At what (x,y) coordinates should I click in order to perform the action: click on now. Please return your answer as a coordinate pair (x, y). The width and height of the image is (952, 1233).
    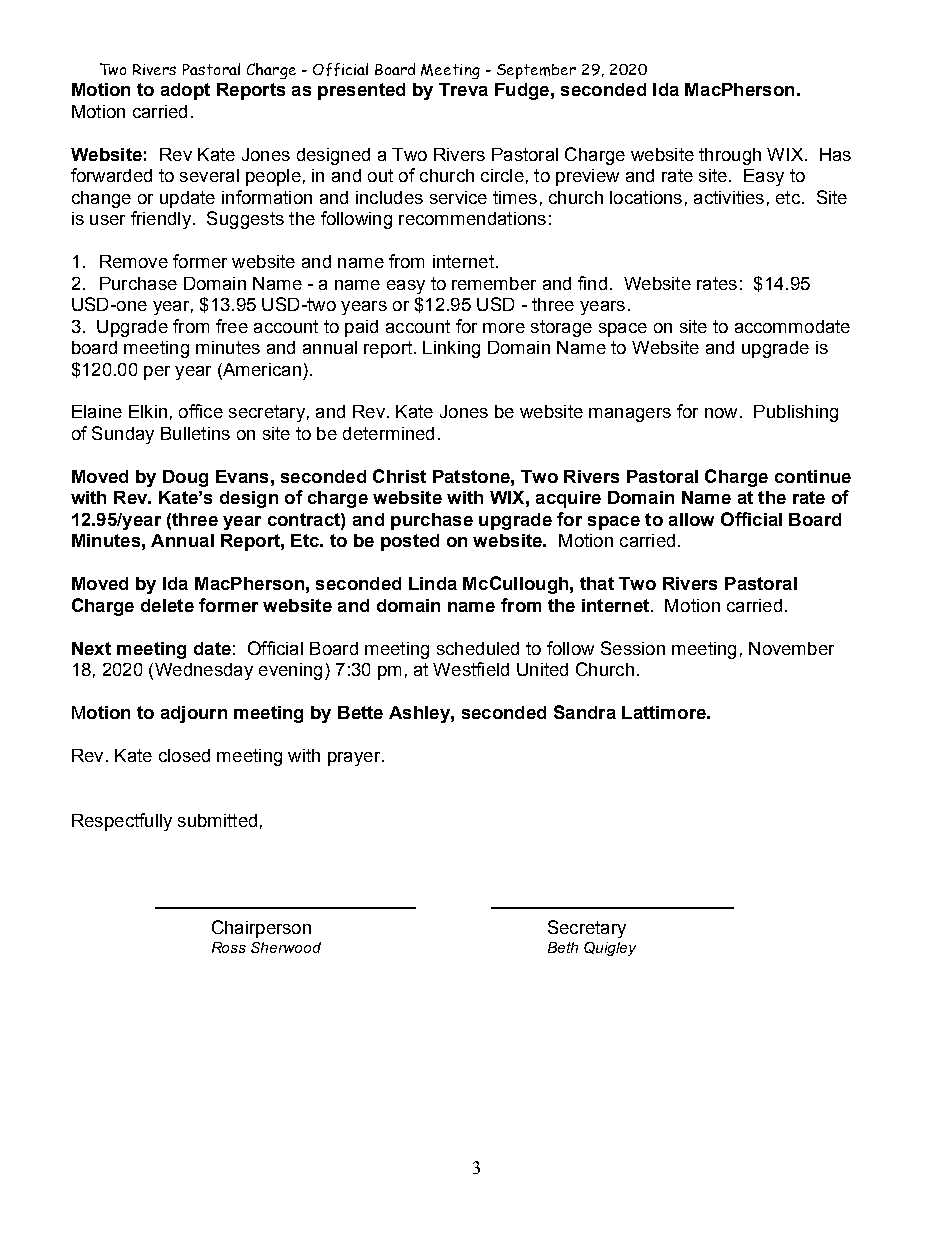
    Looking at the image, I should click on (721, 413).
